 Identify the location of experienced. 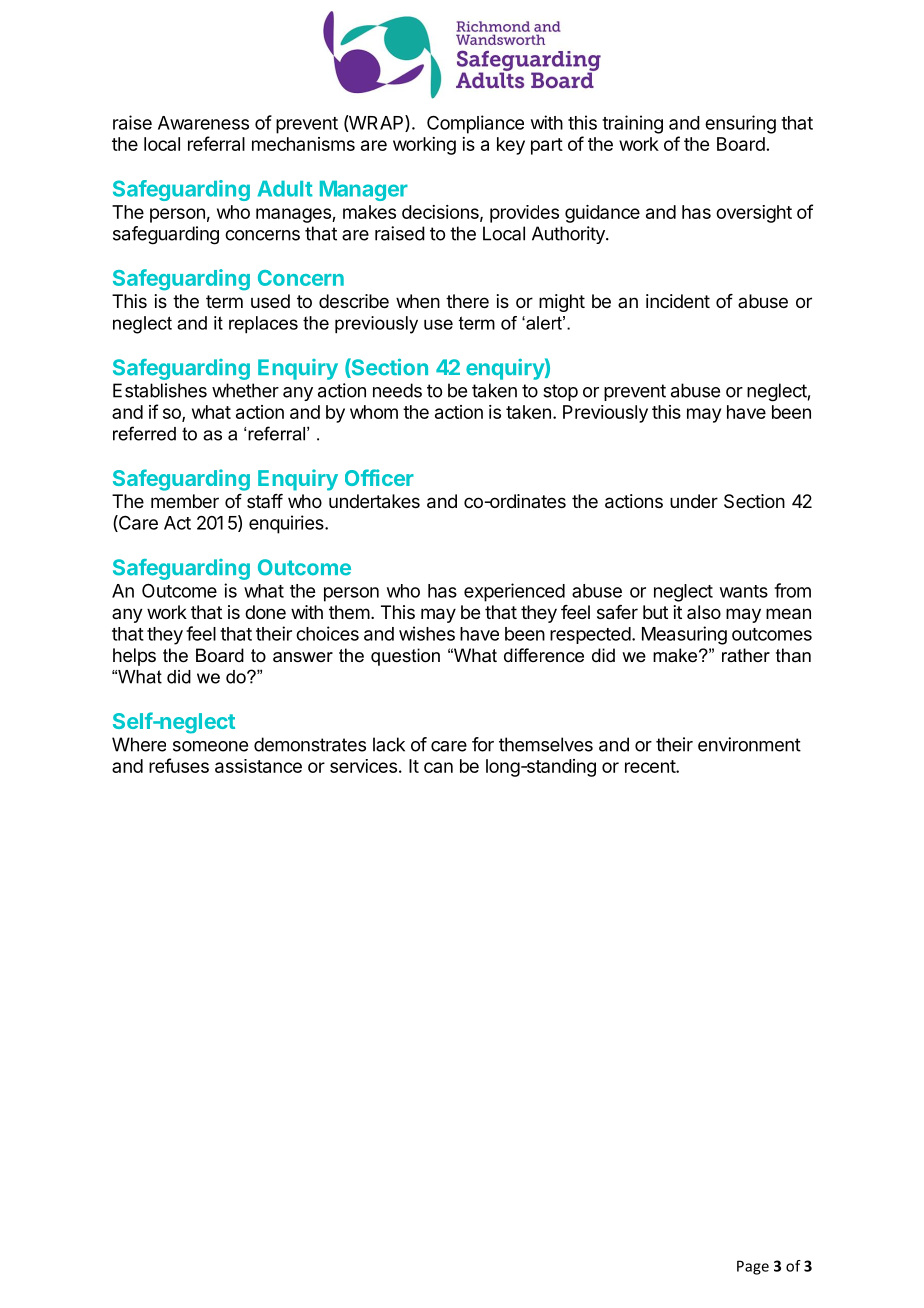
(514, 592).
